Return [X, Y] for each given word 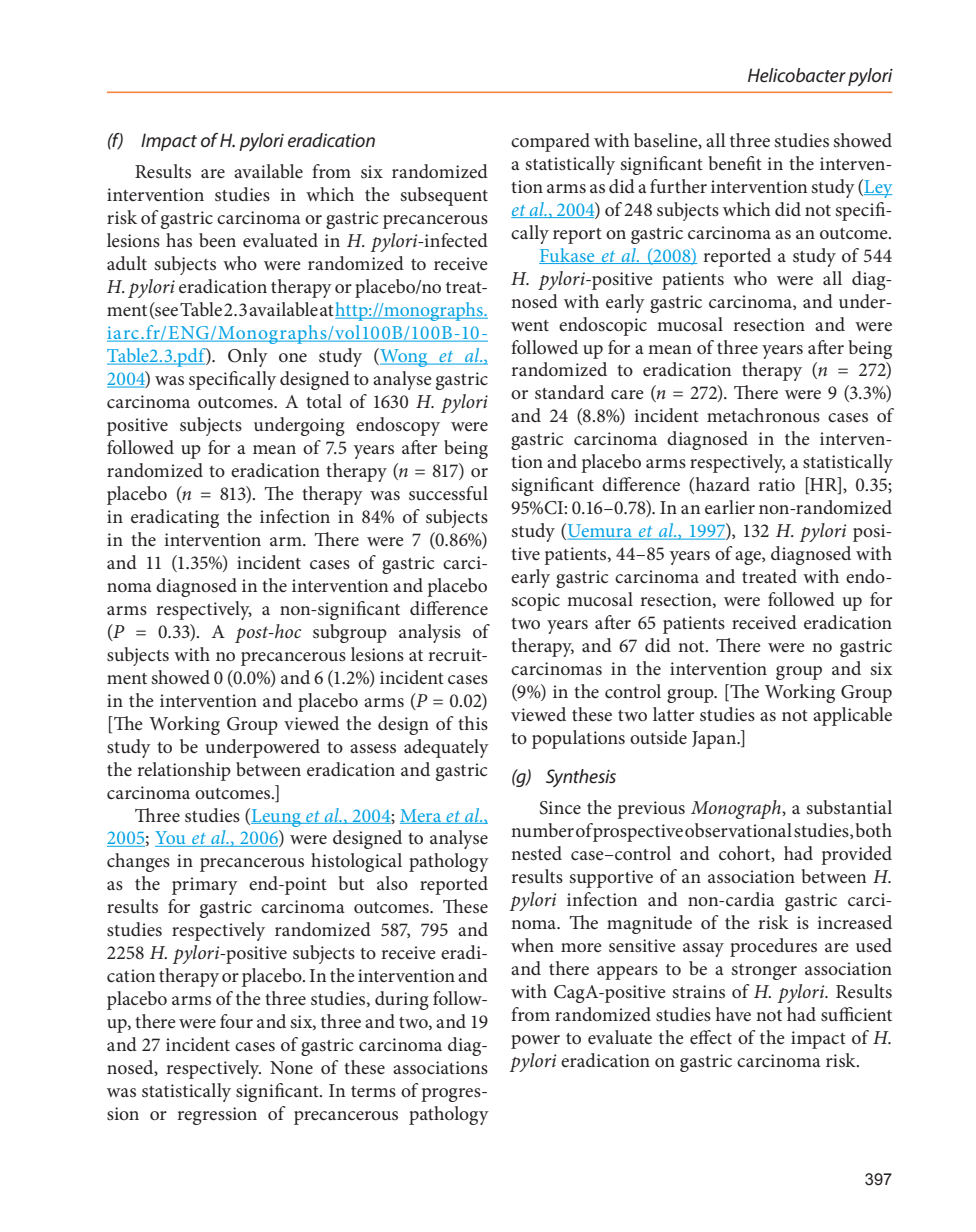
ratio [776, 484]
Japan [715, 740]
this [473, 723]
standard [569, 392]
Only [248, 357]
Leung [276, 817]
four [236, 1021]
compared [550, 142]
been [217, 240]
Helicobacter [797, 75]
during [402, 1000]
